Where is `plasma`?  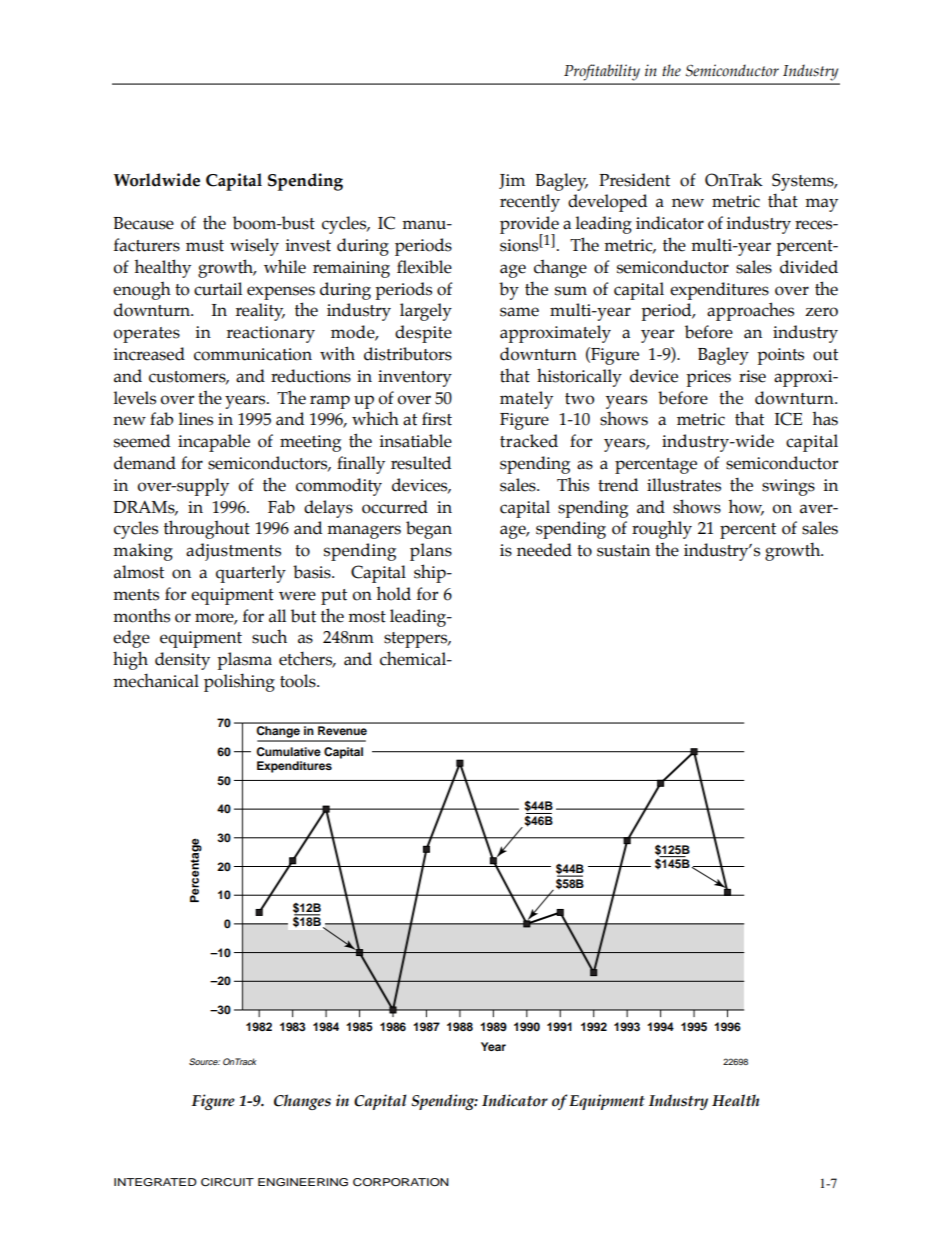 plasma is located at coordinates (244, 661).
